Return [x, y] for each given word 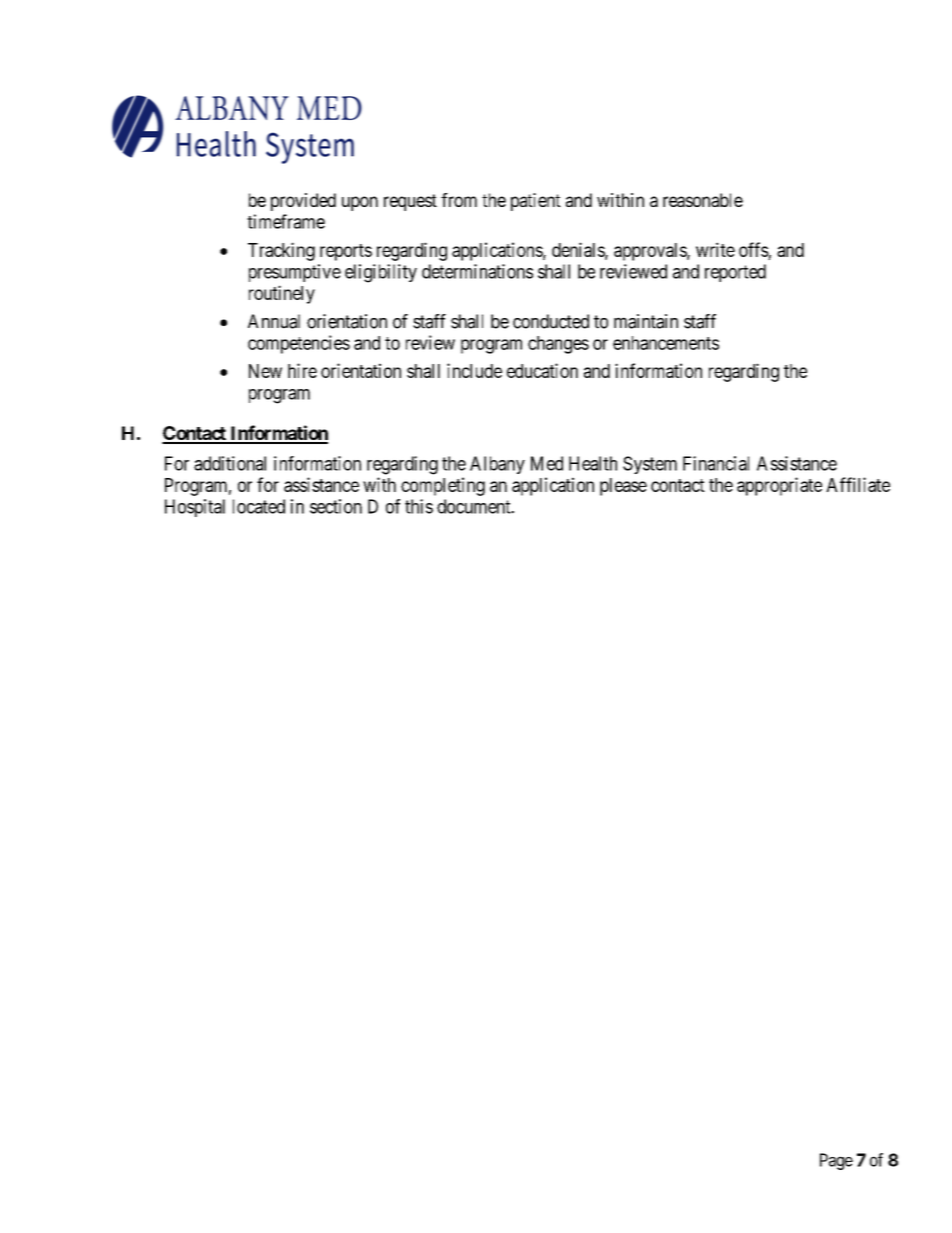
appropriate [779, 486]
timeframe [286, 221]
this [419, 506]
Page [836, 1161]
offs [754, 249]
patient [536, 202]
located [259, 506]
